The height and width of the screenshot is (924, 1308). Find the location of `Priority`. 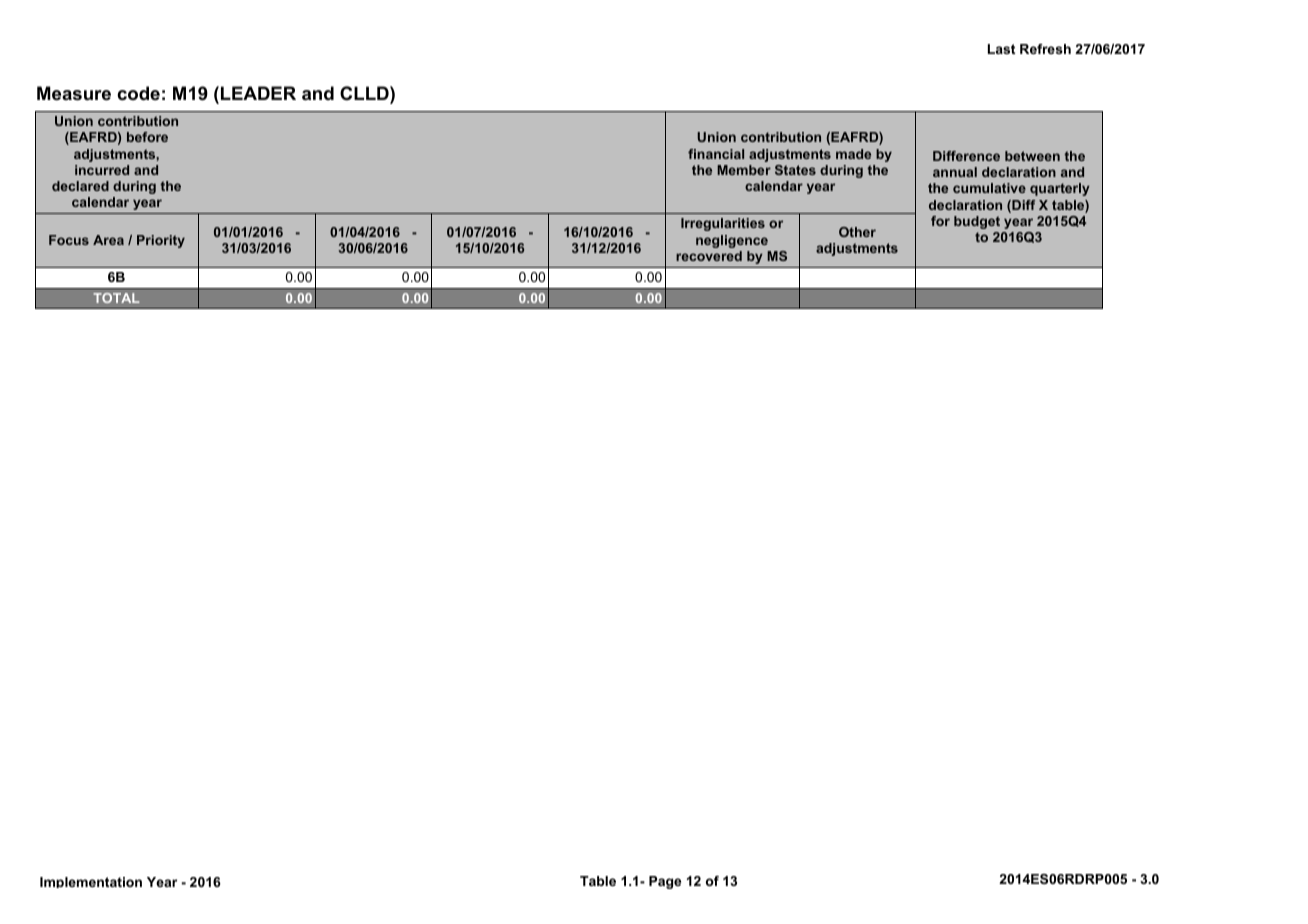

Priority is located at coordinates (161, 241).
